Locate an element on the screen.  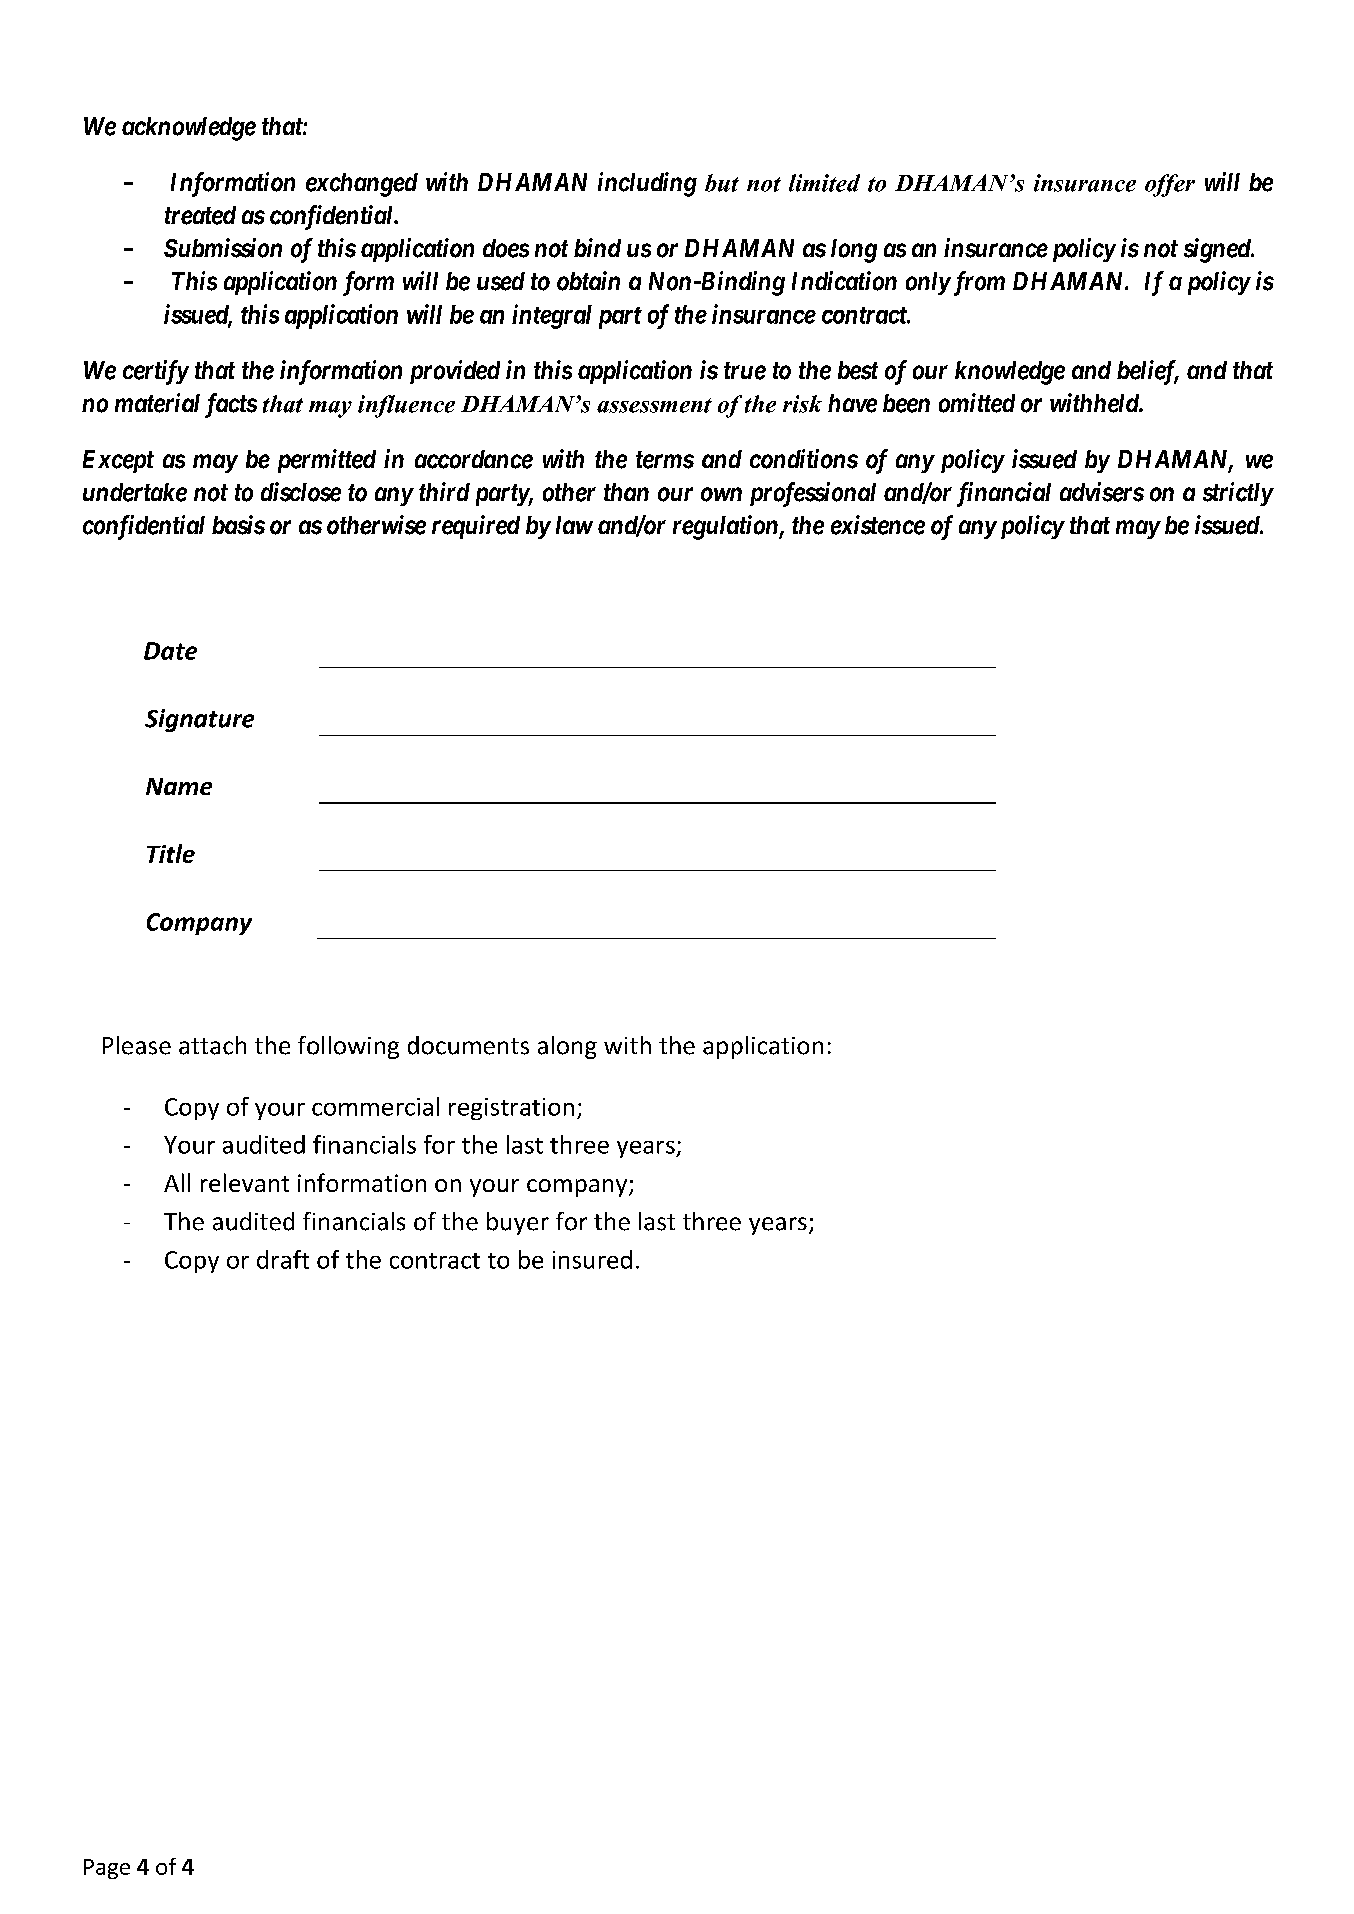
Page is located at coordinates (107, 1869).
